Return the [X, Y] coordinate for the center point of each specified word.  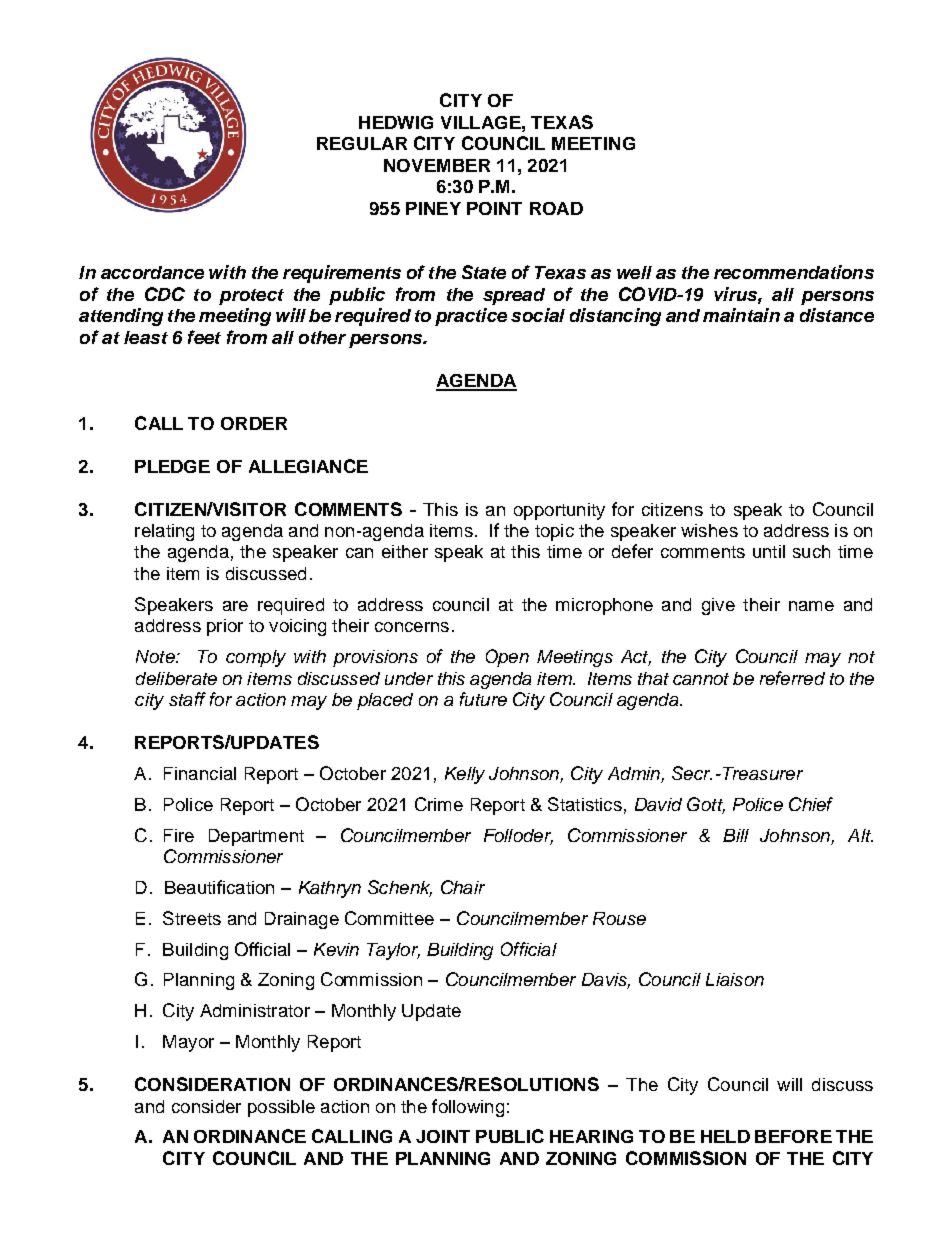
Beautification [219, 887]
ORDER [254, 423]
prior [225, 627]
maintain [741, 315]
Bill [736, 835]
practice [471, 317]
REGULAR [362, 143]
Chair [463, 887]
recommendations [794, 272]
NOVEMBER [437, 165]
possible [281, 1108]
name [811, 606]
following [468, 1108]
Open [507, 658]
